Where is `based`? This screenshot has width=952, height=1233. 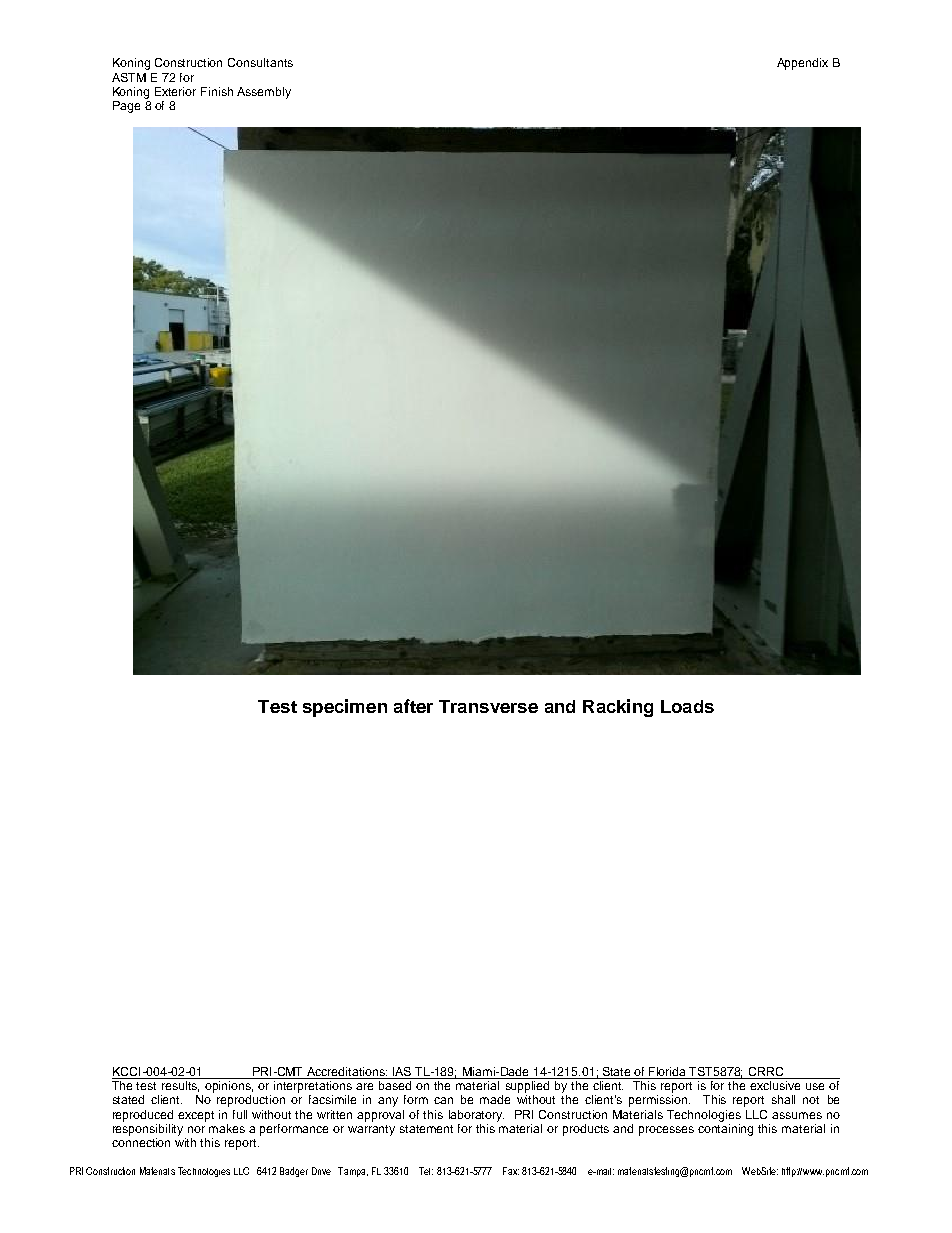
based is located at coordinates (395, 1085).
